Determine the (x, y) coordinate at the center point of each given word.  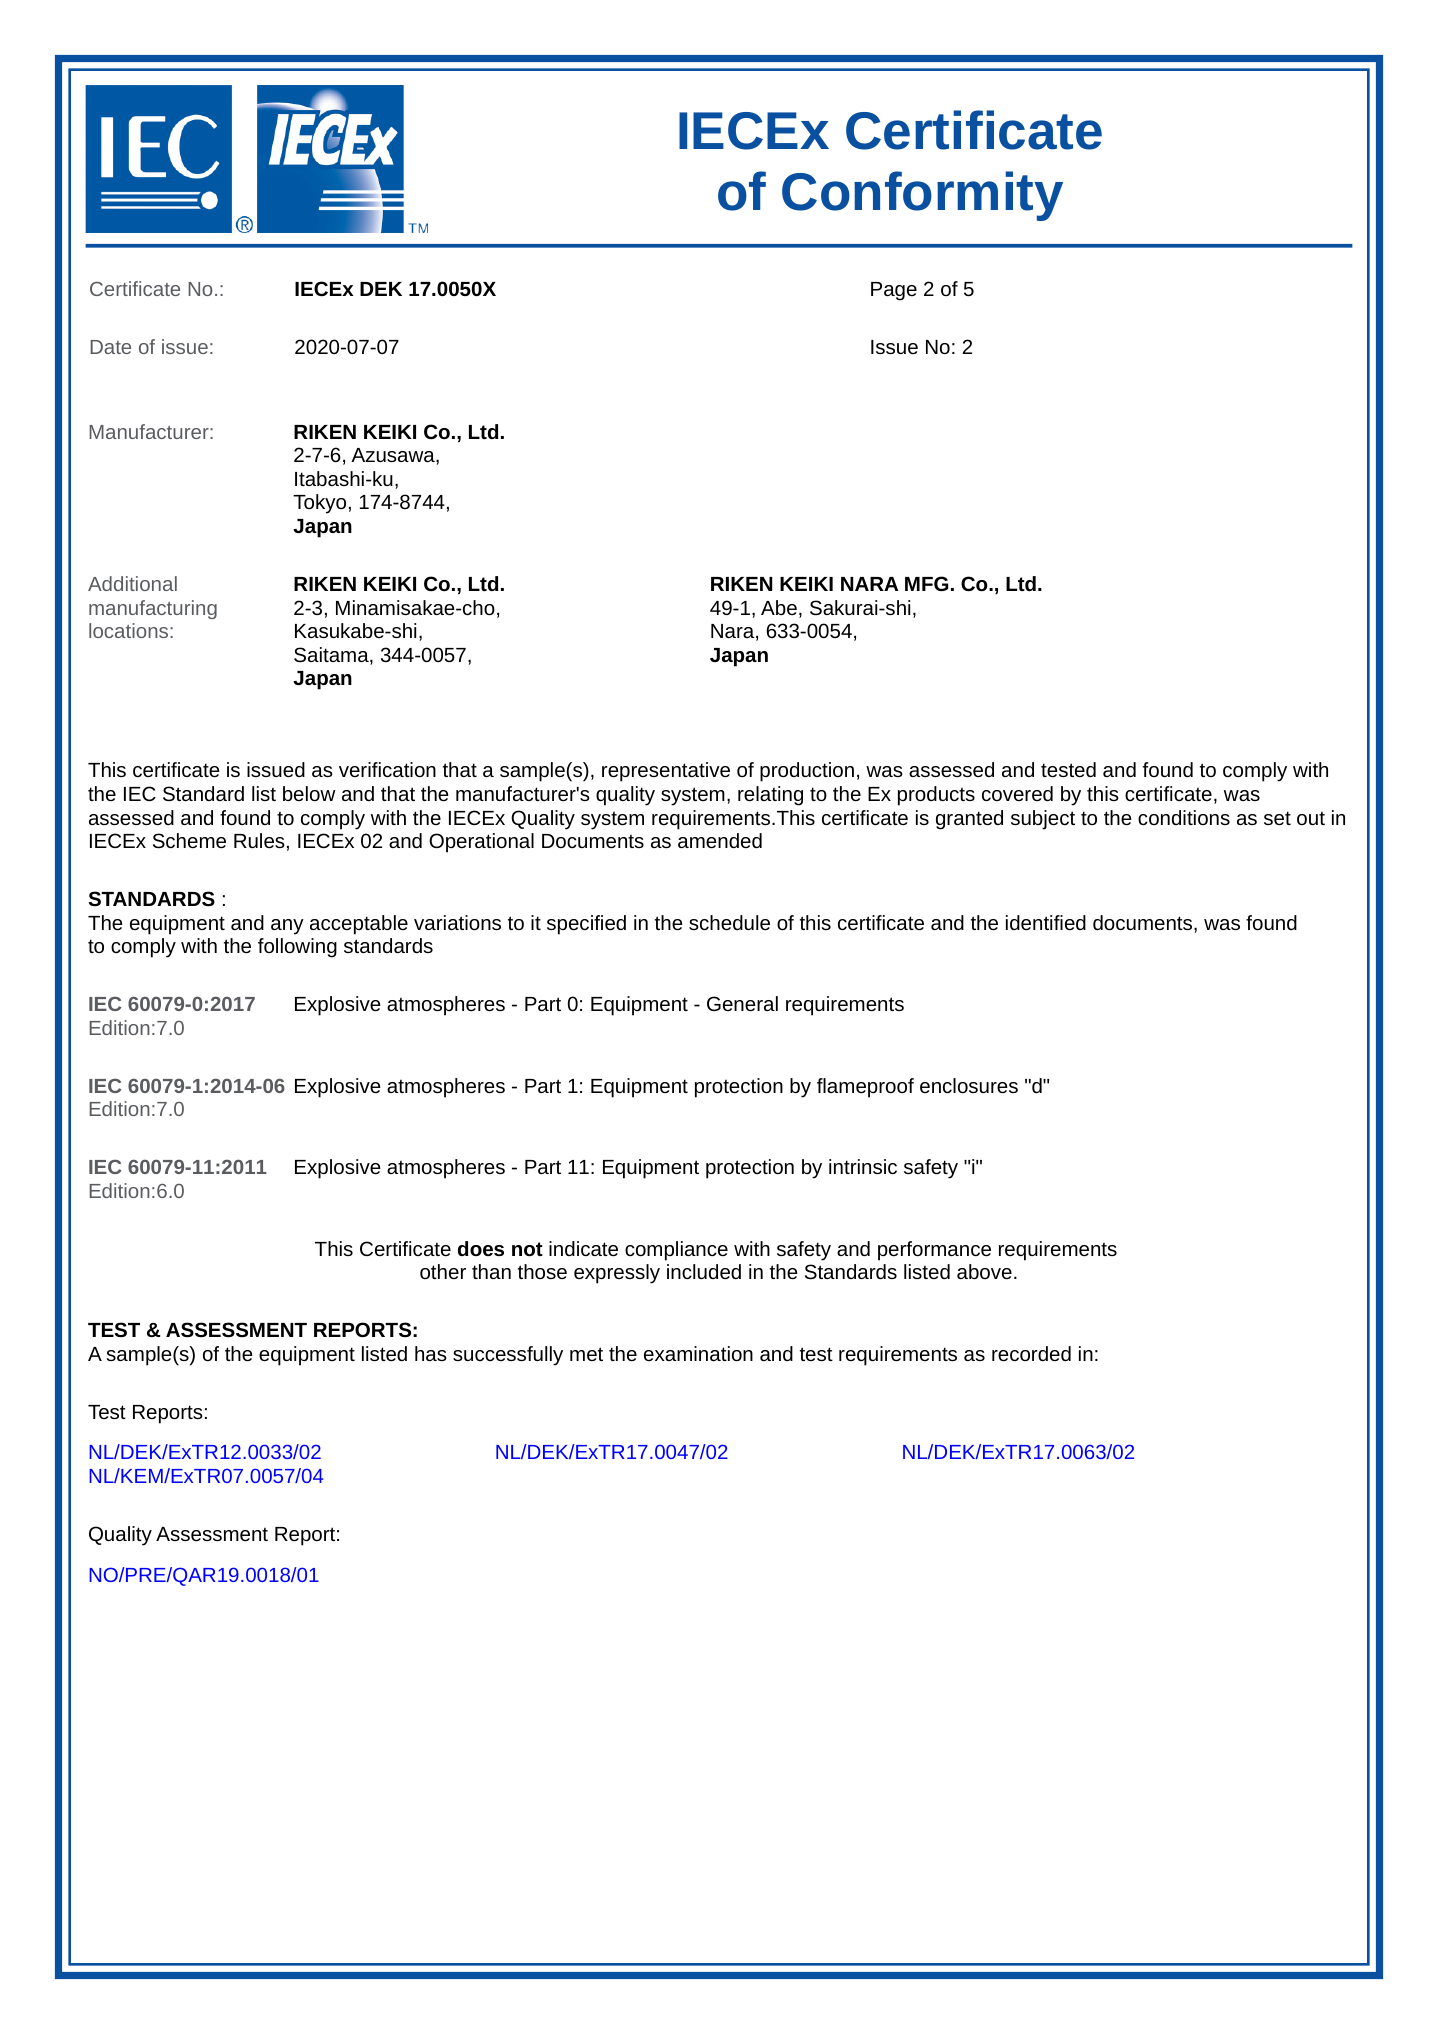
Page (894, 291)
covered (1017, 793)
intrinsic (863, 1166)
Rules (259, 840)
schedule (729, 922)
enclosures (969, 1085)
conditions (1184, 817)
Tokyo (319, 504)
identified (1046, 922)
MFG (926, 583)
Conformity (922, 196)
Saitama (332, 656)
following (297, 948)
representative (666, 772)
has (431, 1353)
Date (110, 347)
